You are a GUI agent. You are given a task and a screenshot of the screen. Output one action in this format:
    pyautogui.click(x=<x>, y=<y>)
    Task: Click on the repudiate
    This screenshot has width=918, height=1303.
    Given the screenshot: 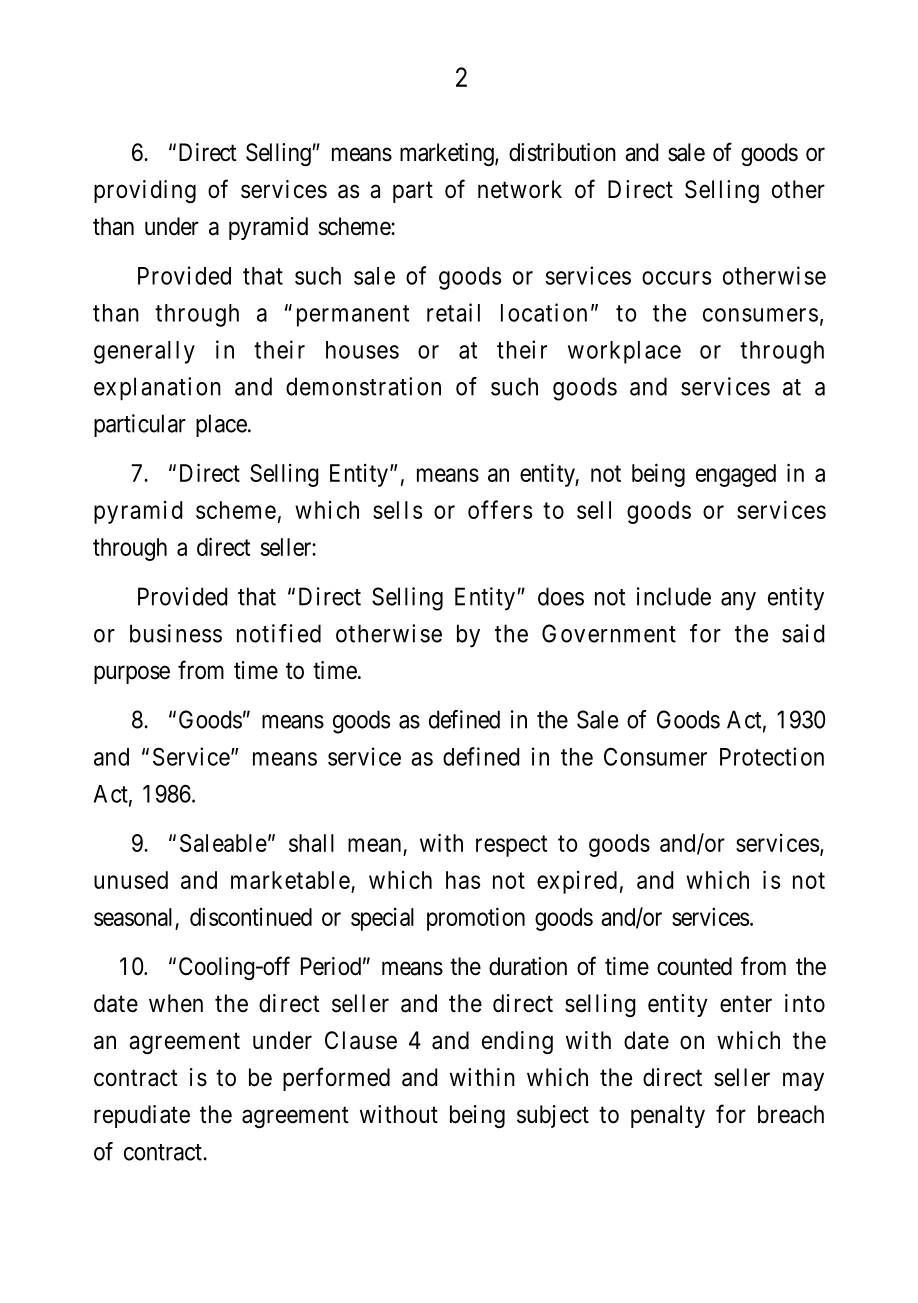 What is the action you would take?
    pyautogui.click(x=142, y=1116)
